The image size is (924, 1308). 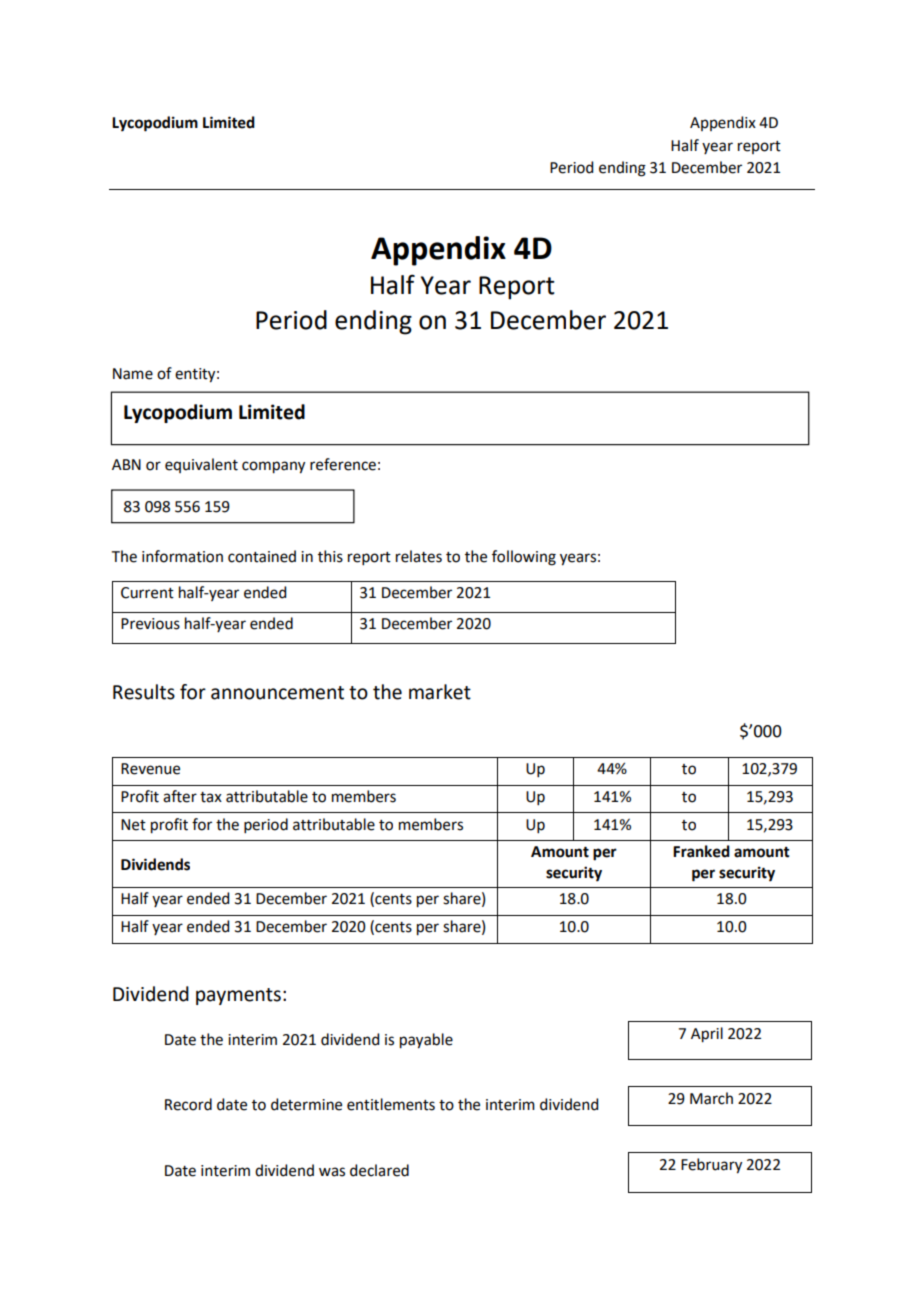 I want to click on after, so click(x=180, y=796).
